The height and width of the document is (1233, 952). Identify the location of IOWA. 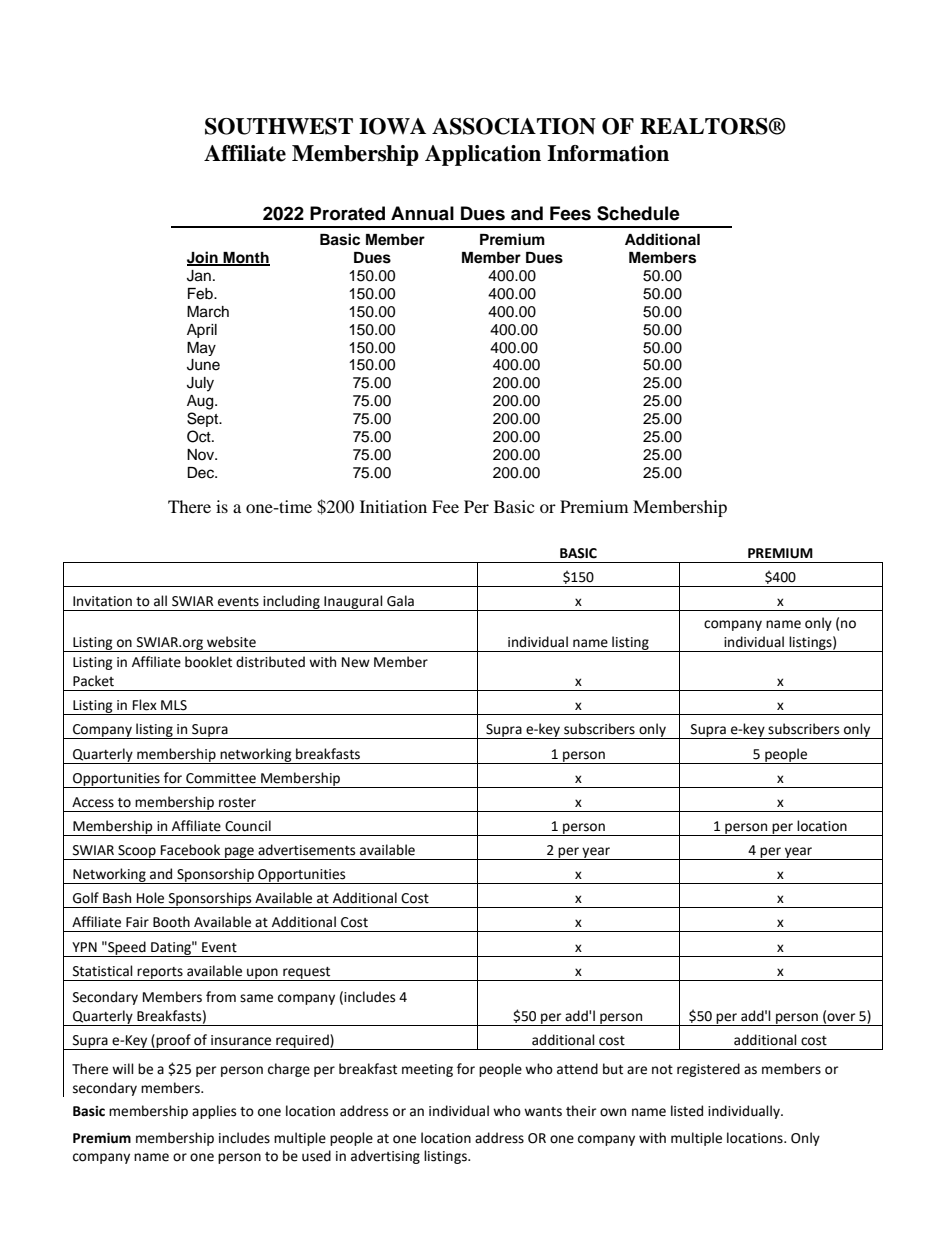
(392, 126).
